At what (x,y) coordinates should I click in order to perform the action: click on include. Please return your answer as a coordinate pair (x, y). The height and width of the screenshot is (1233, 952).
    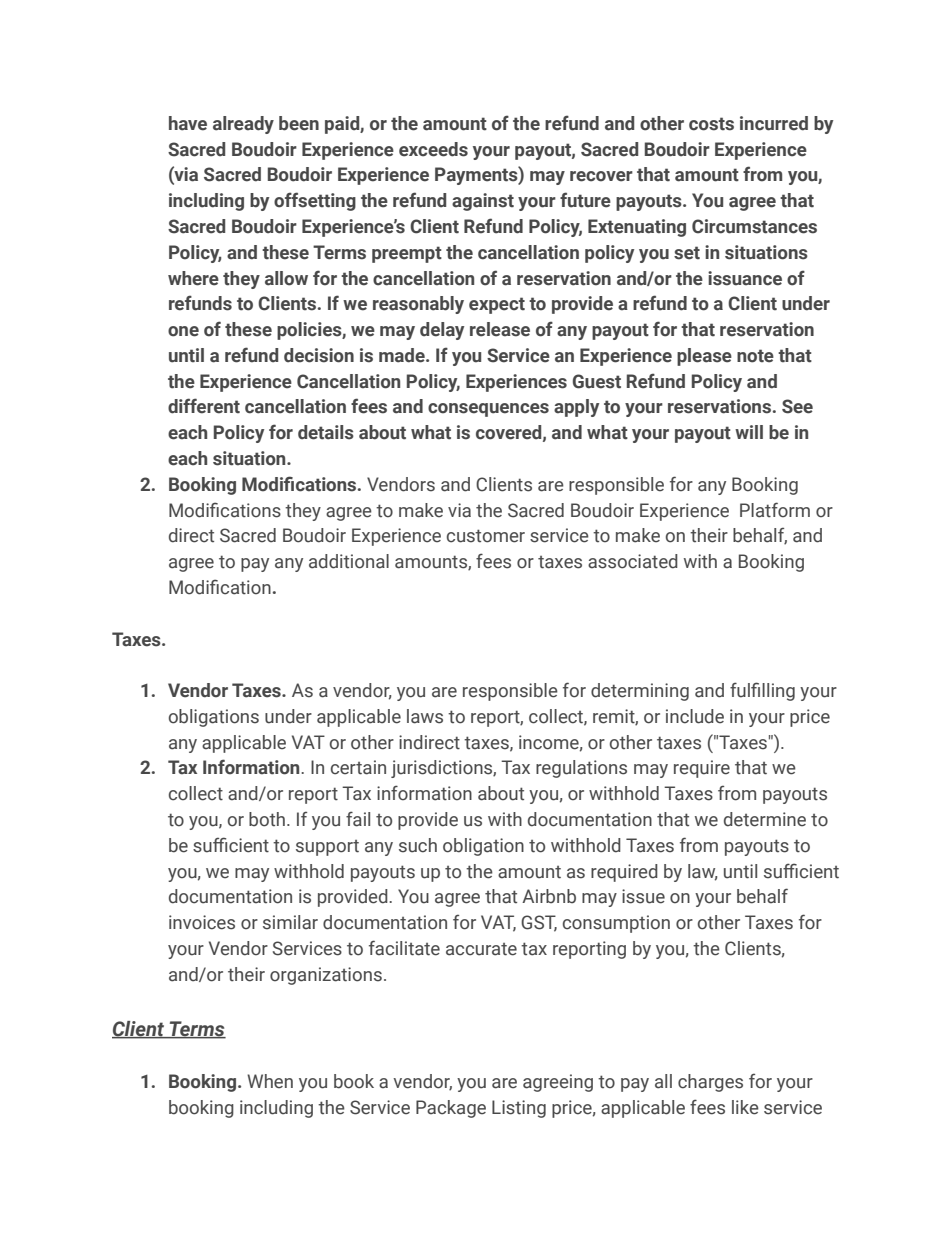
    Looking at the image, I should click on (695, 716).
